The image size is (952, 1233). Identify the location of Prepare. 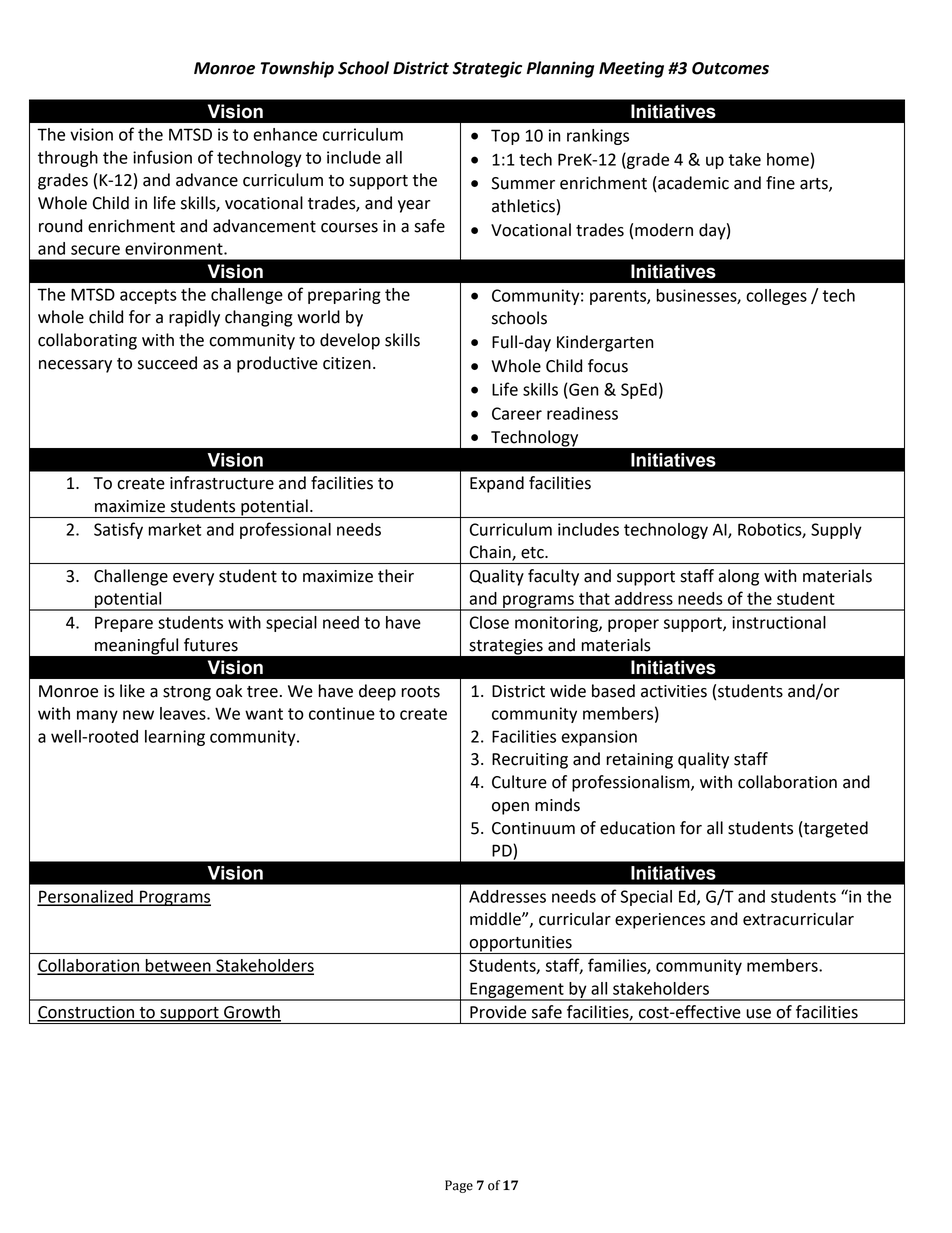
(124, 624).
